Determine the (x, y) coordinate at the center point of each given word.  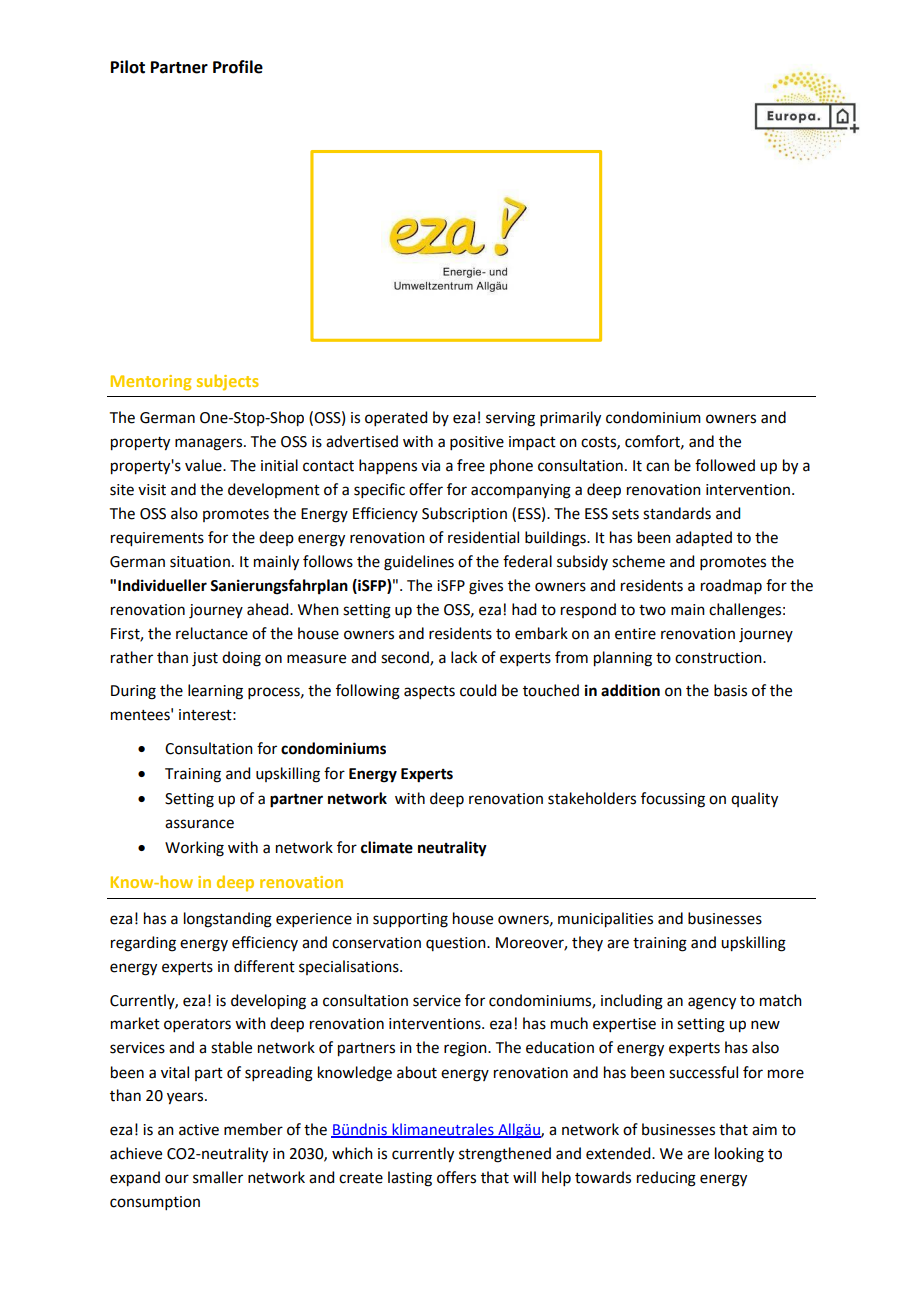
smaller (218, 1177)
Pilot (128, 67)
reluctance (212, 633)
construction (719, 658)
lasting (410, 1179)
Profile (238, 67)
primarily (570, 419)
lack (464, 657)
